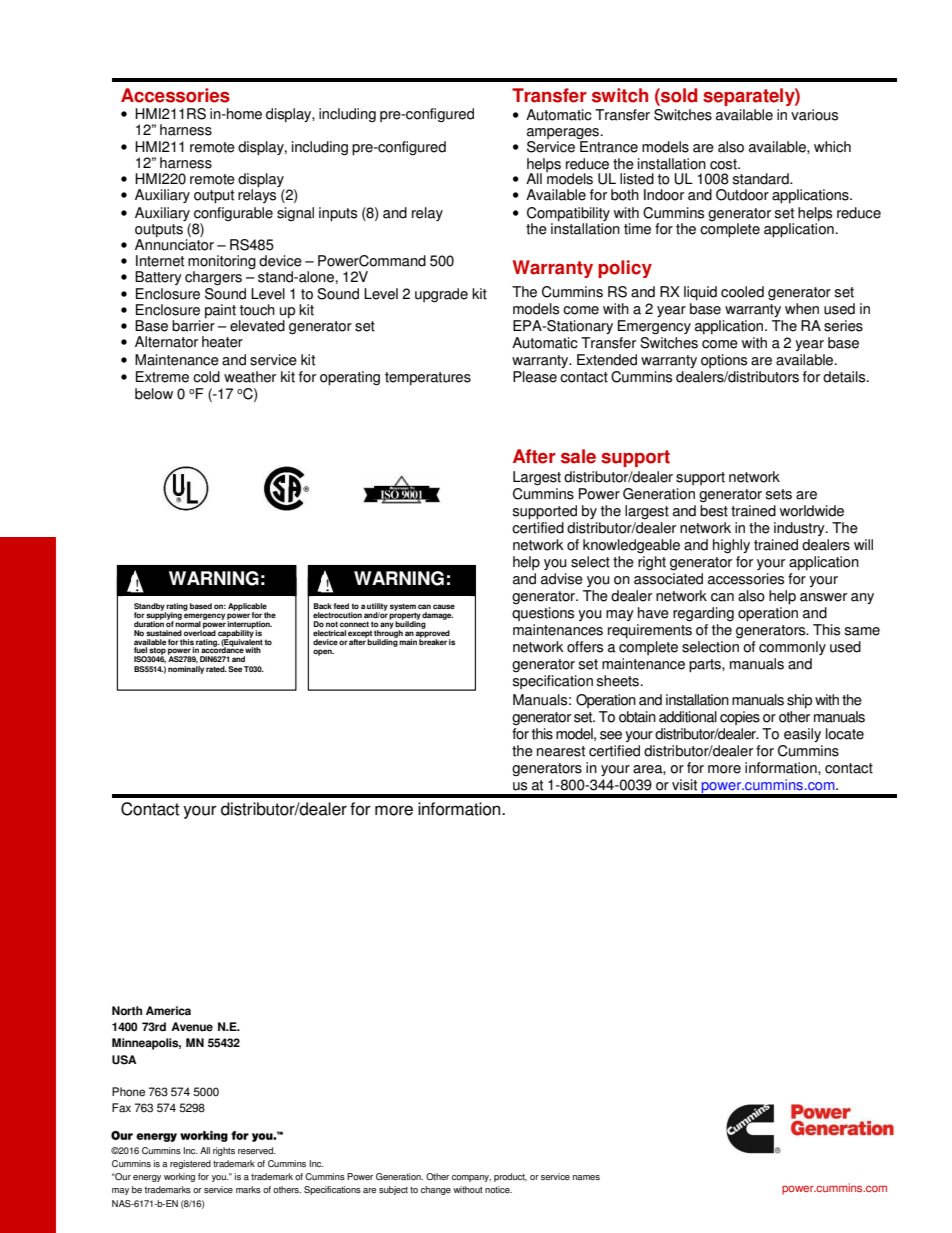 The width and height of the screenshot is (952, 1233). What do you see at coordinates (802, 735) in the screenshot?
I see `easily` at bounding box center [802, 735].
